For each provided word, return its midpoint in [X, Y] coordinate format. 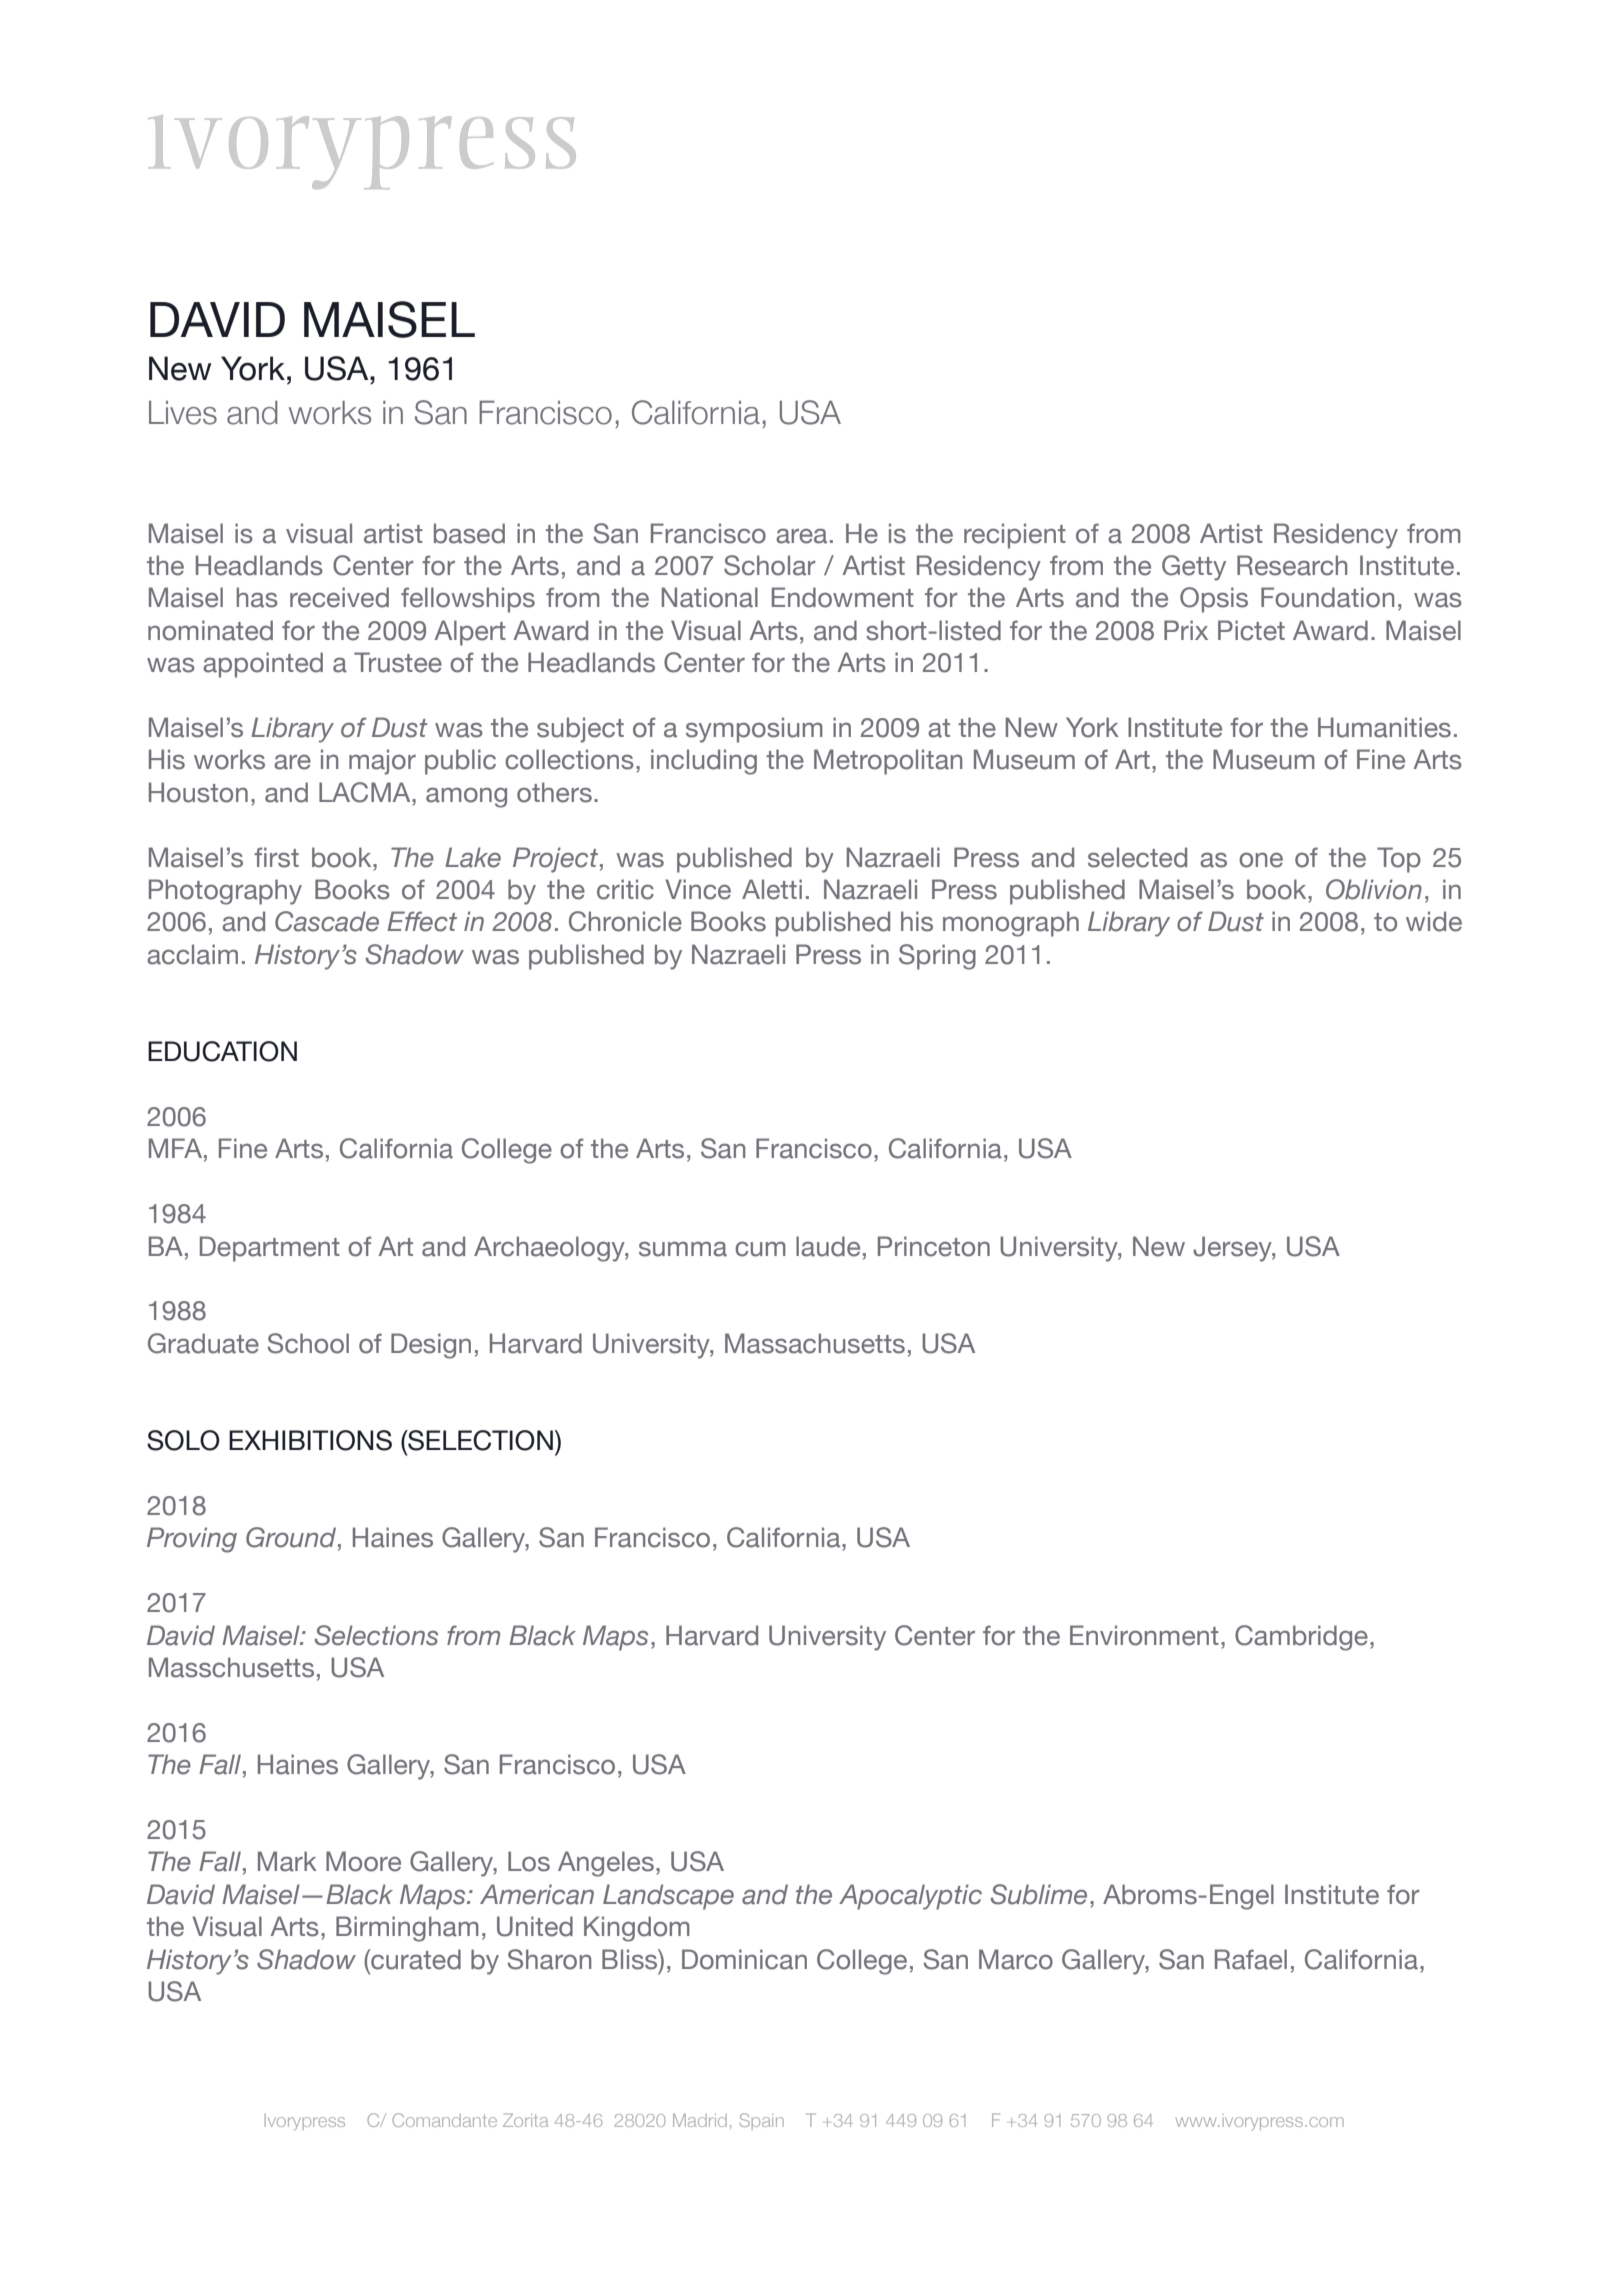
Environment [1144, 1635]
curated [415, 1959]
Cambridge [1301, 1638]
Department [270, 1249]
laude [828, 1246]
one [1261, 860]
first [276, 857]
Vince [698, 889]
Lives [183, 413]
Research [1292, 565]
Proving [192, 1540]
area [801, 536]
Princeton [934, 1246]
